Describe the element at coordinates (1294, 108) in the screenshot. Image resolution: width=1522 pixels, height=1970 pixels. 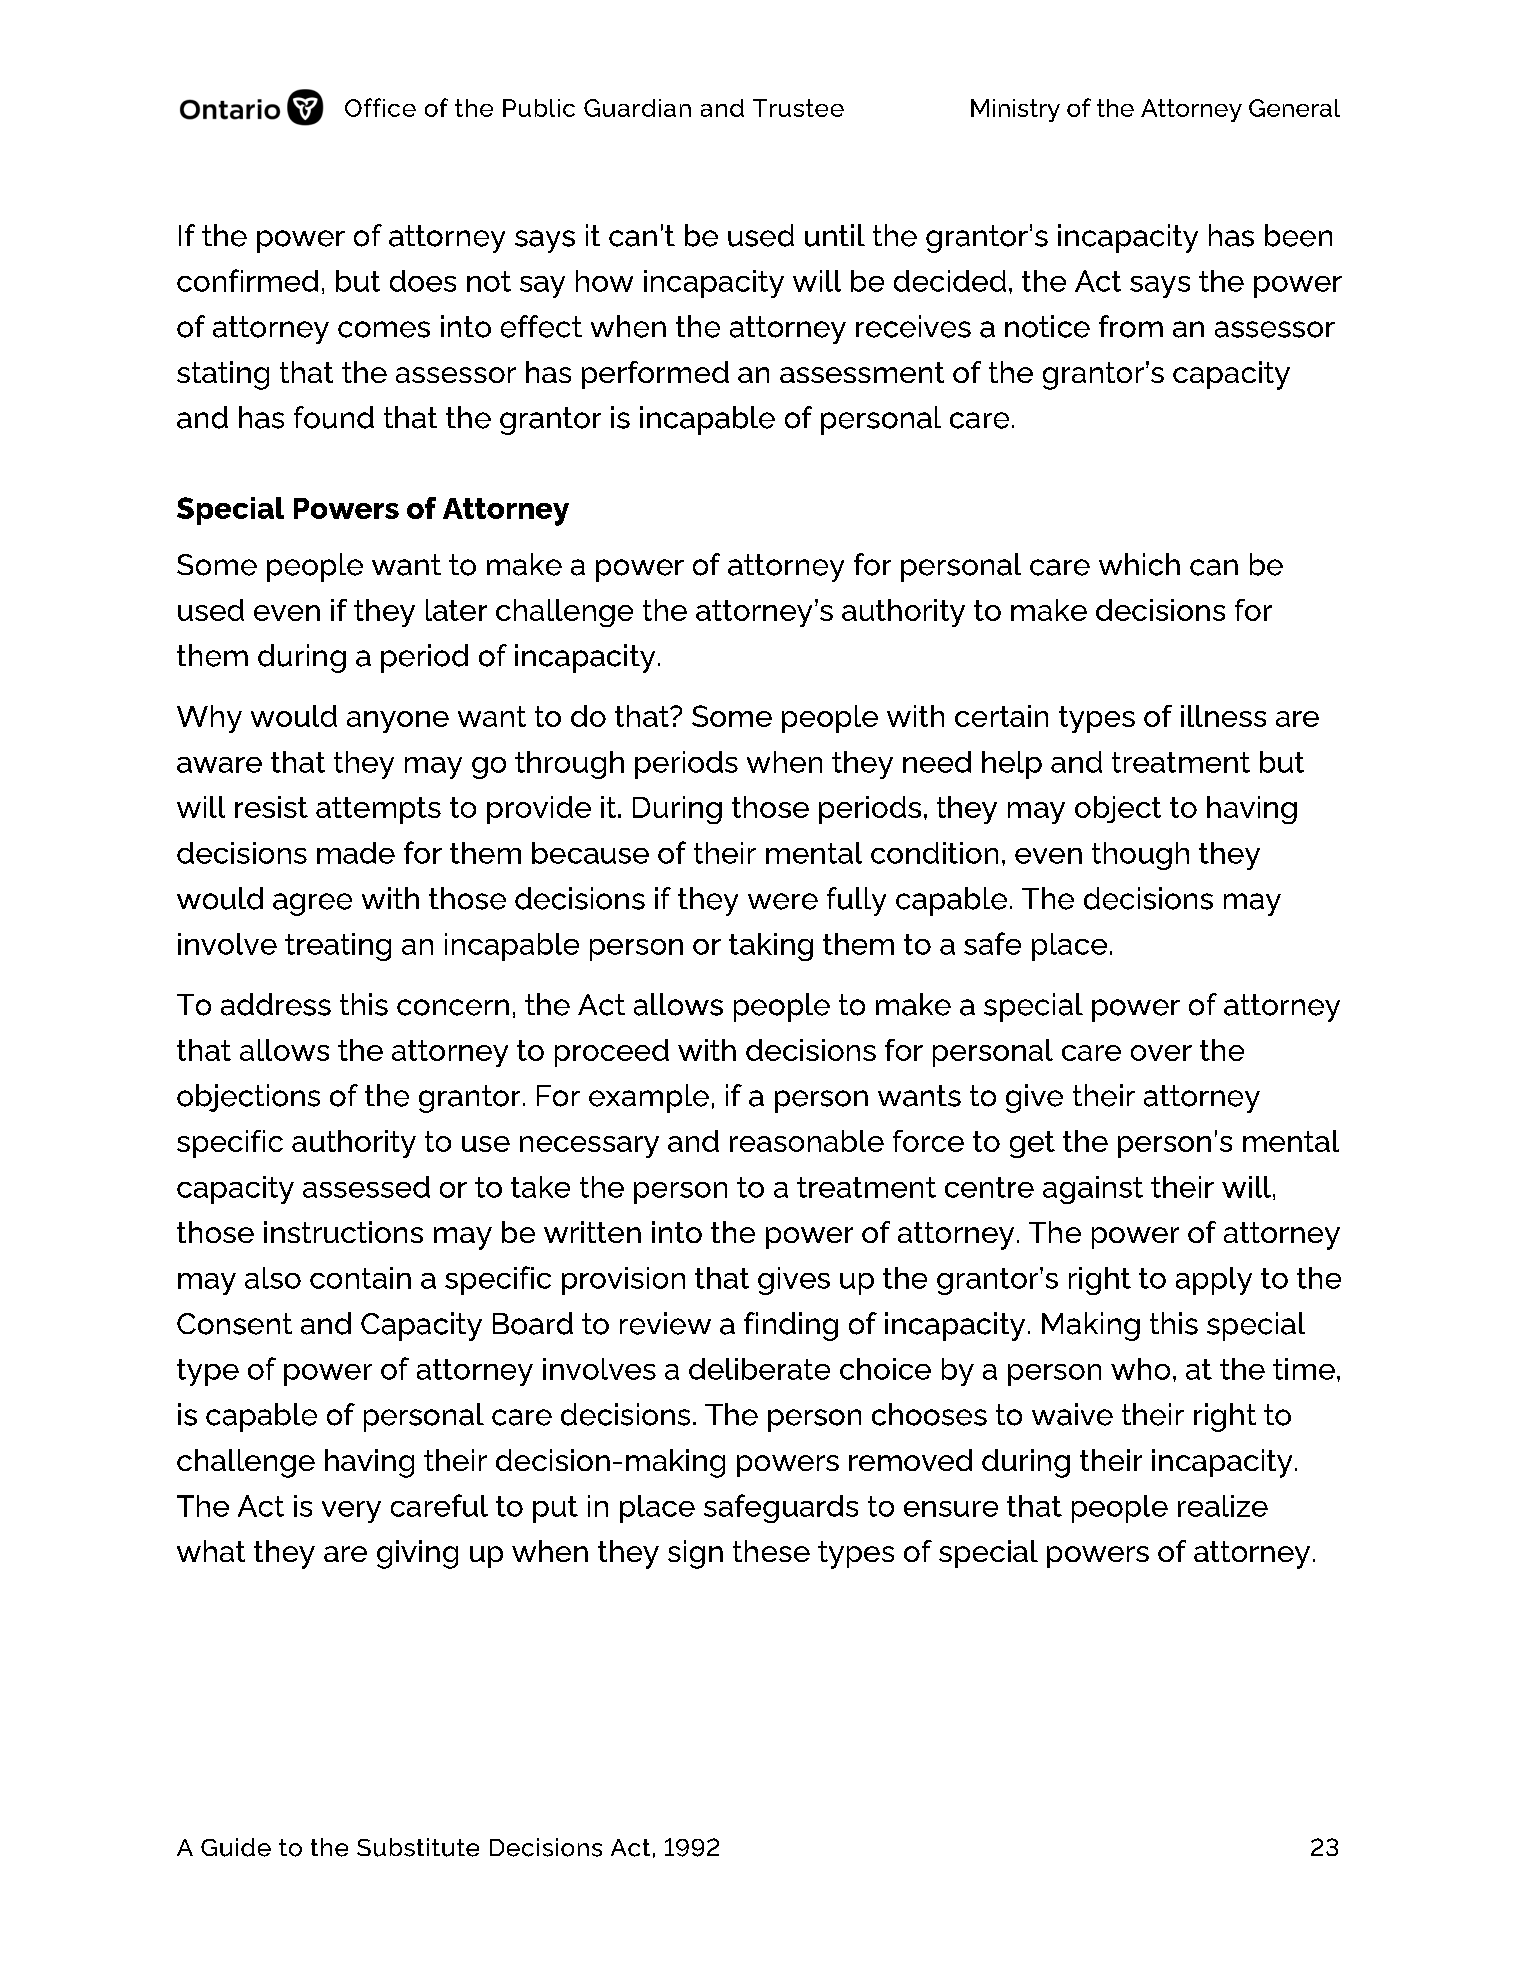
I see `General` at that location.
